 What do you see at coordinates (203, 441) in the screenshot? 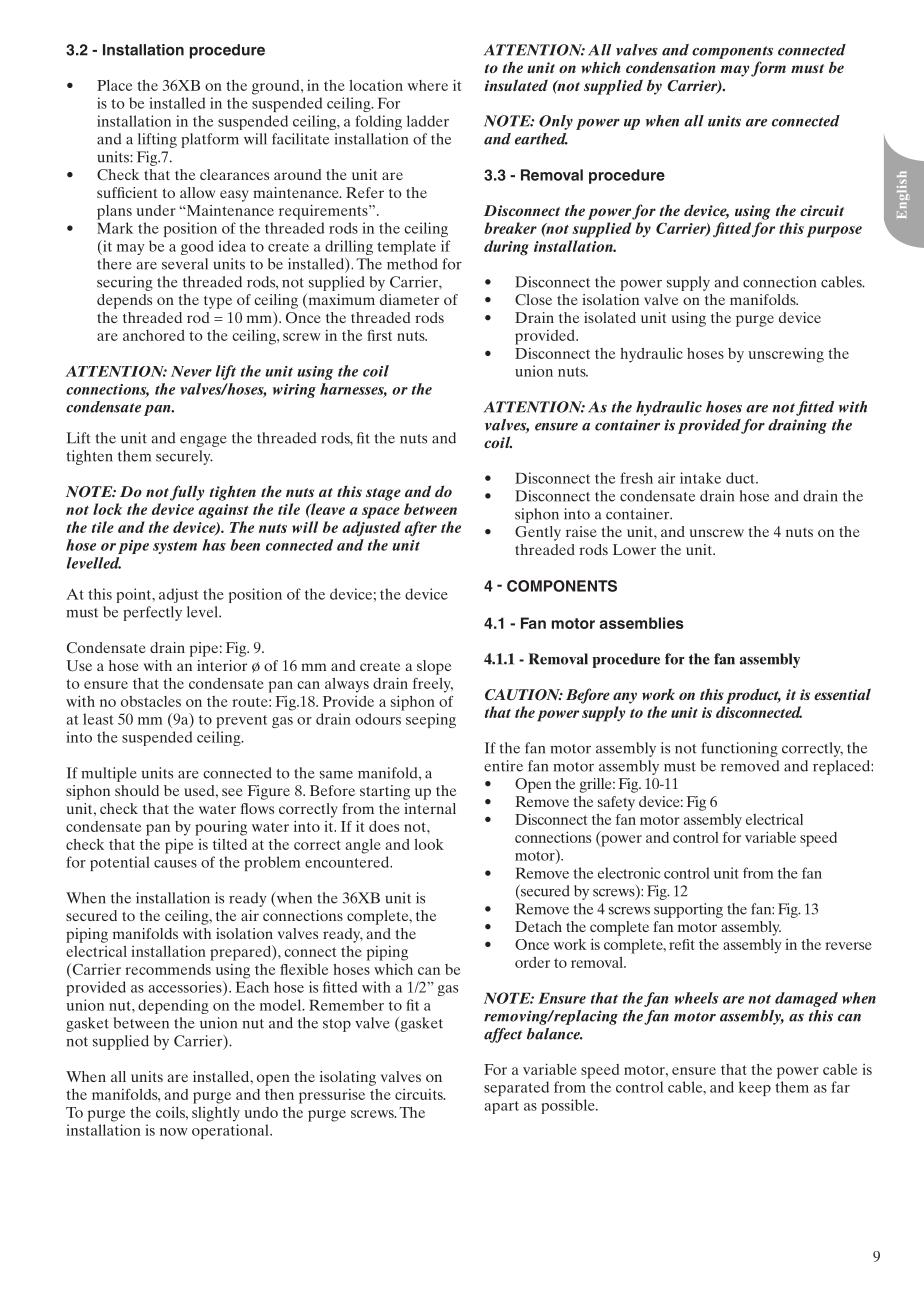
I see `engage` at bounding box center [203, 441].
